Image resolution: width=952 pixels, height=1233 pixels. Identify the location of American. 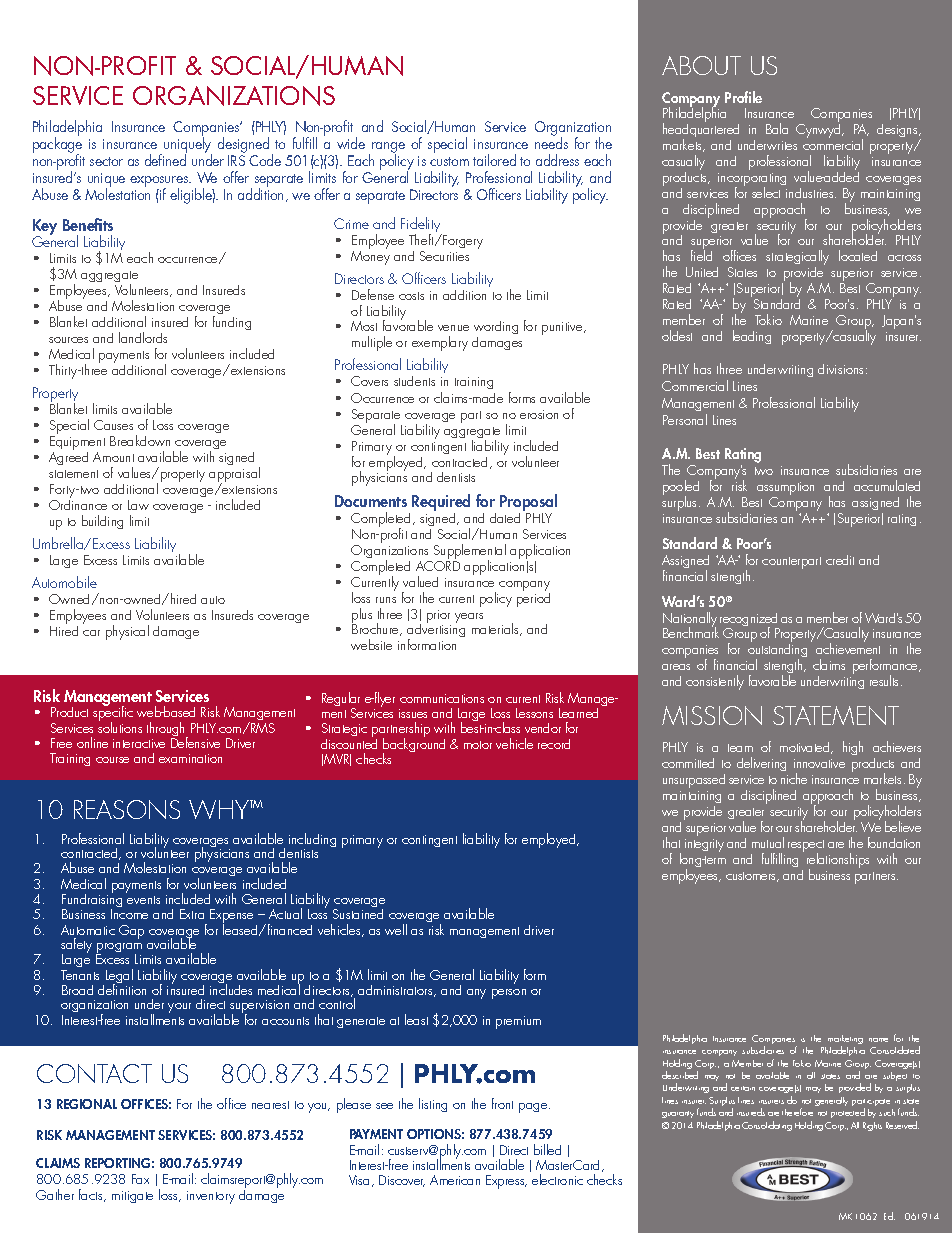
(455, 1180).
